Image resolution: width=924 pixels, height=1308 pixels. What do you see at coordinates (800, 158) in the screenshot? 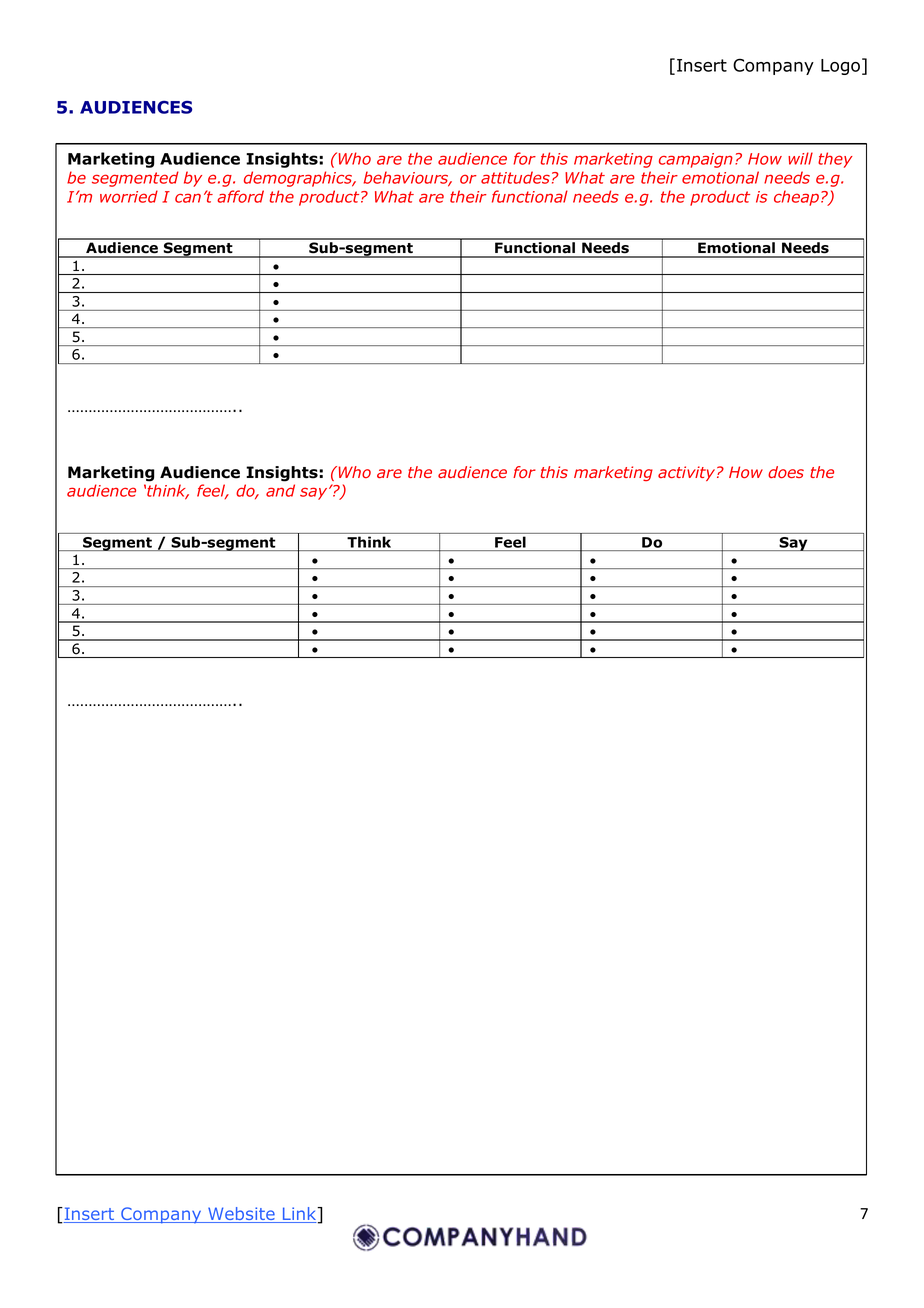
I see `will` at bounding box center [800, 158].
